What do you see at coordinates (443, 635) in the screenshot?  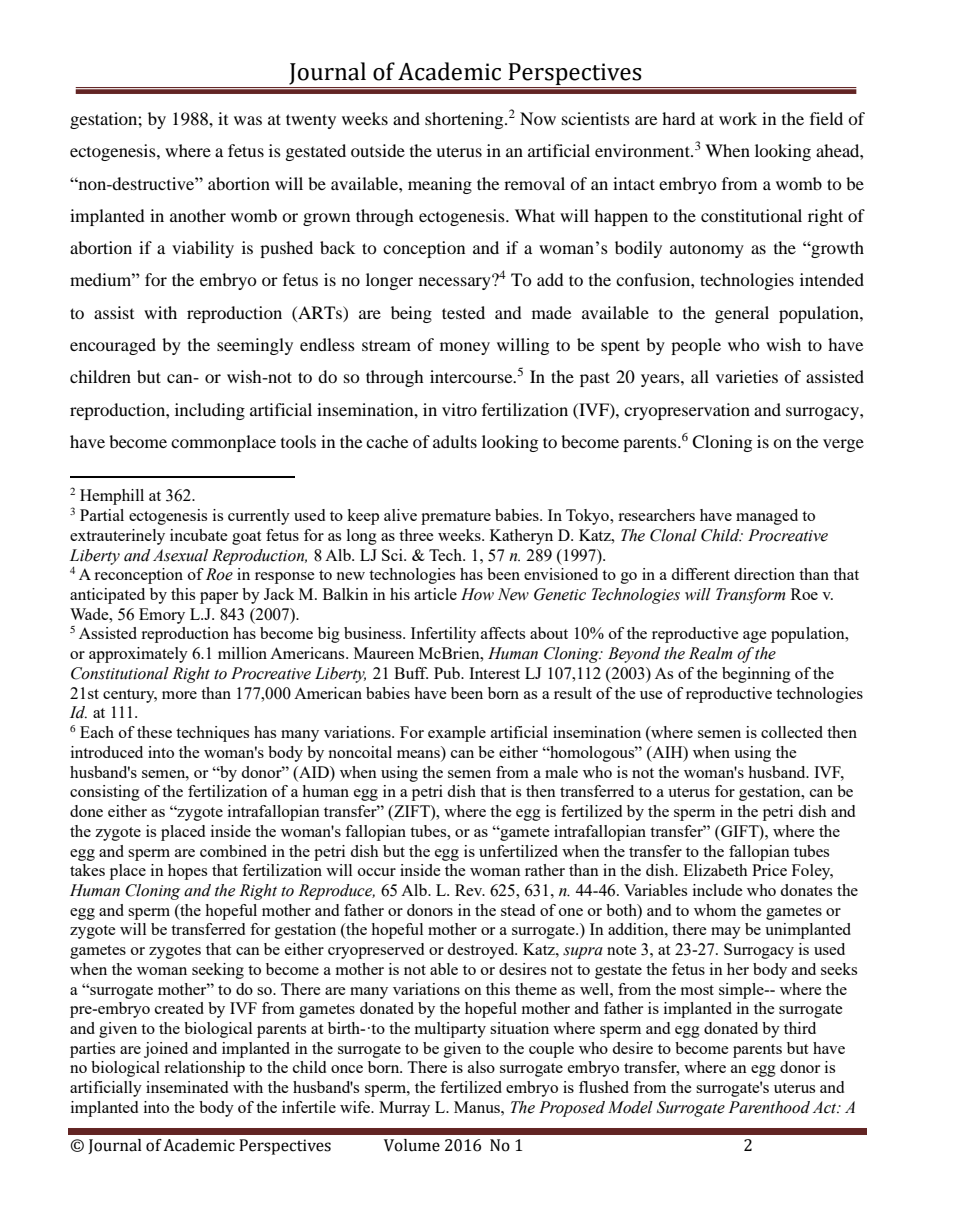 I see `Infertility` at bounding box center [443, 635].
